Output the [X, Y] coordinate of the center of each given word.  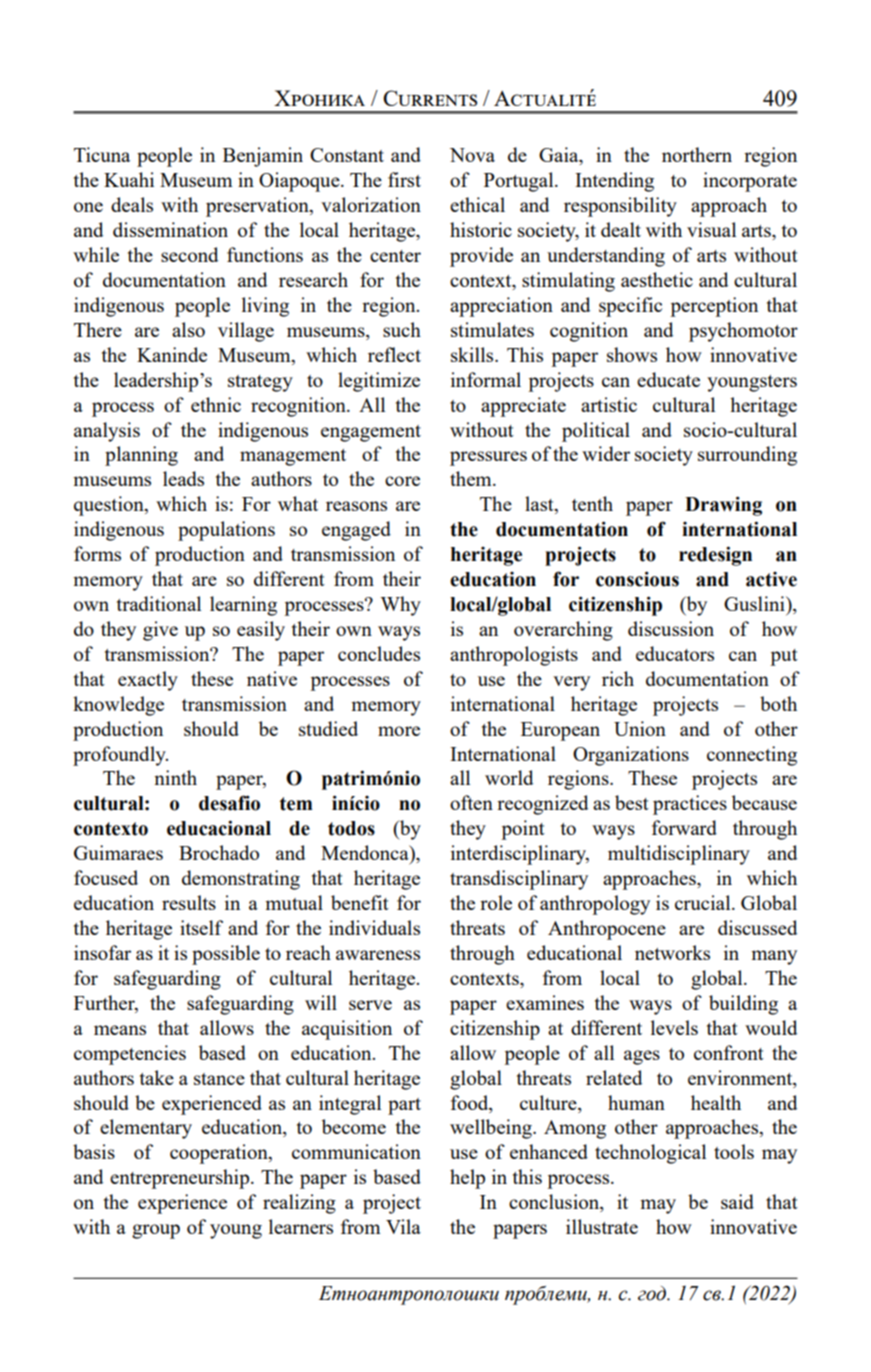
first [404, 179]
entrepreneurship [181, 1179]
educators [675, 653]
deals [132, 204]
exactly [148, 681]
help [467, 1179]
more [399, 731]
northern [697, 154]
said [737, 1201]
